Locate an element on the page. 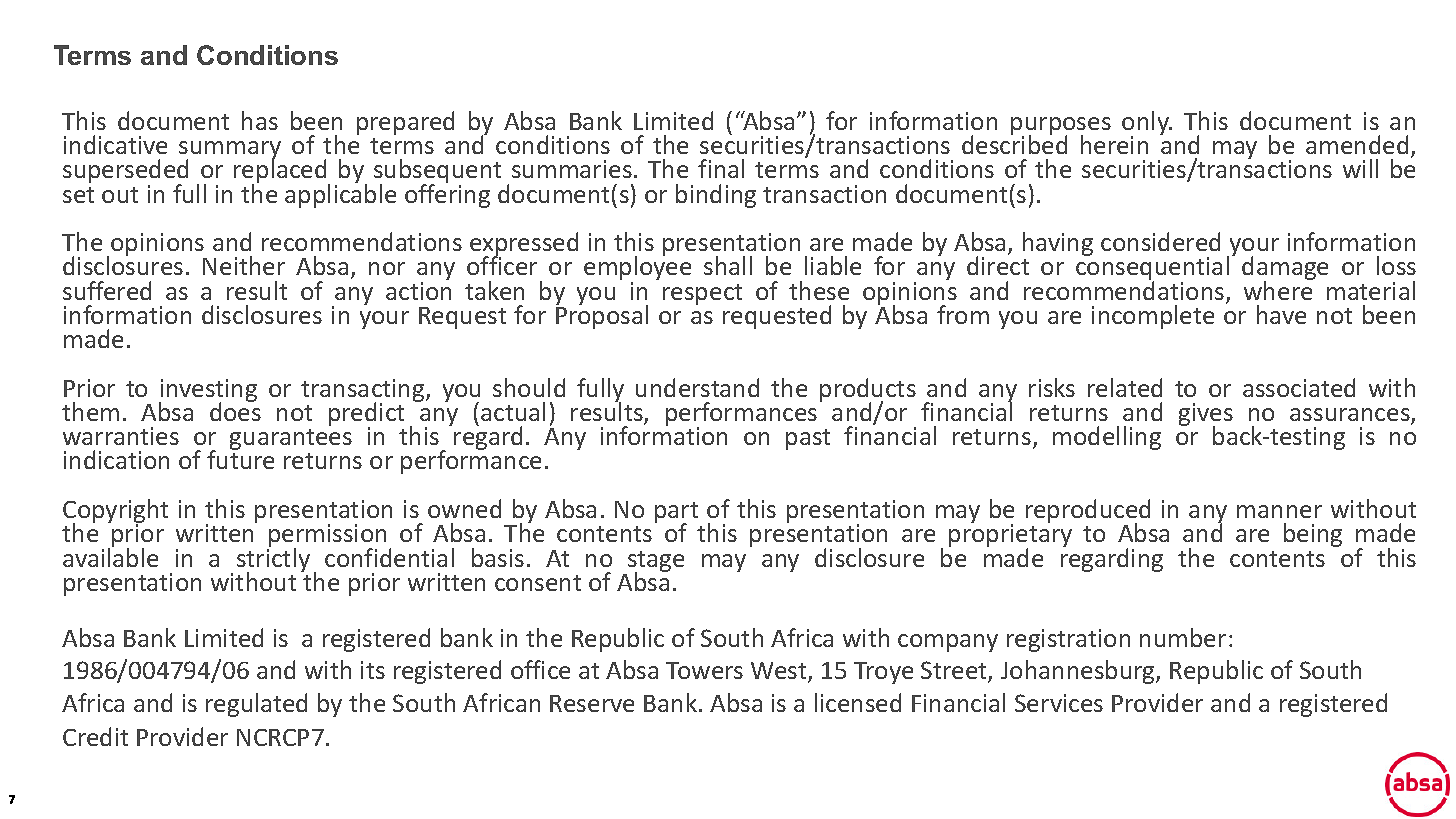 This document has width=1456, height=819. licensed is located at coordinates (858, 702).
